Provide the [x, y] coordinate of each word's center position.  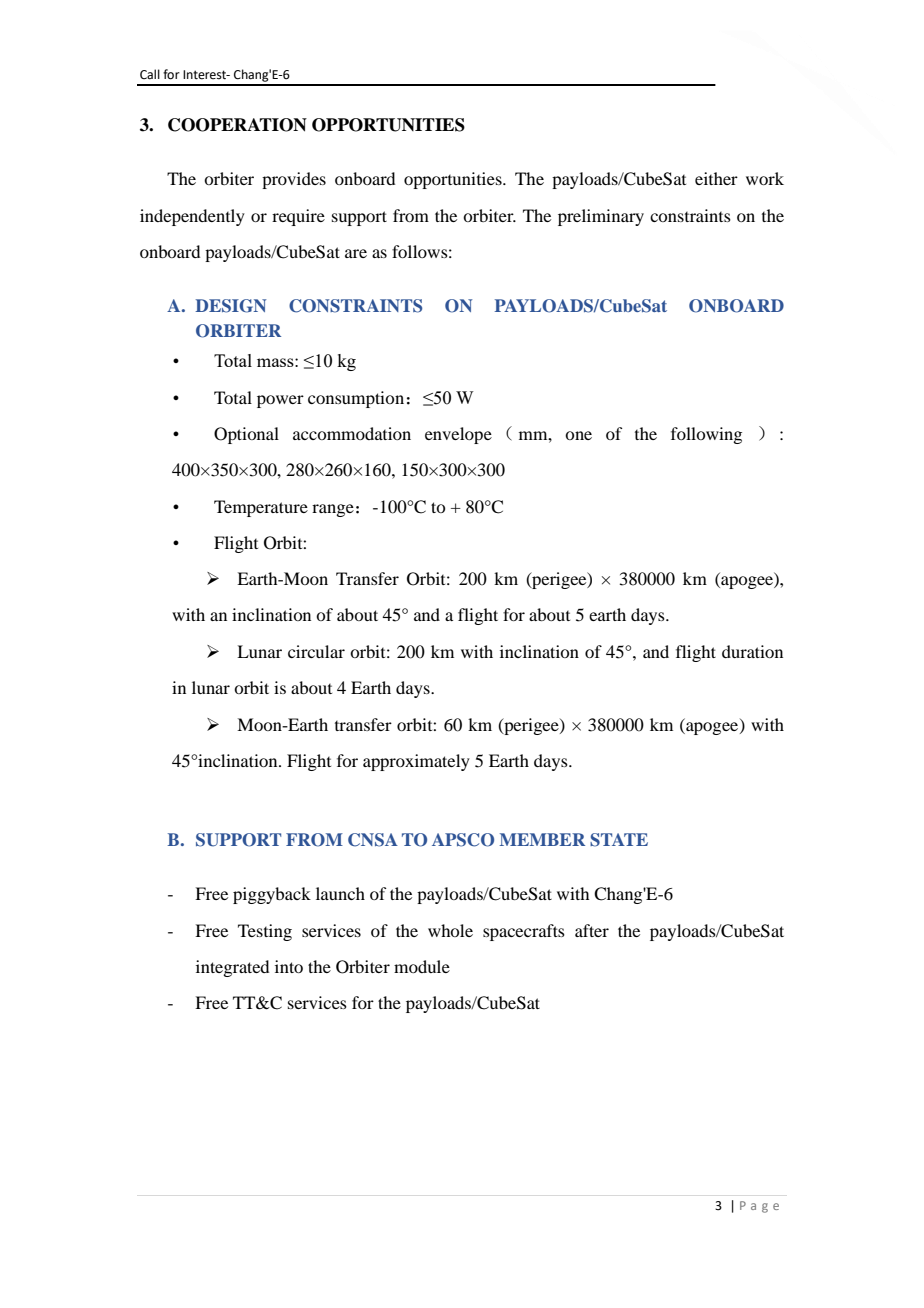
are [356, 253]
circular [316, 651]
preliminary [601, 217]
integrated [232, 968]
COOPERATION [237, 125]
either [716, 178]
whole [450, 930]
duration [752, 651]
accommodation [352, 433]
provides [294, 180]
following [706, 435]
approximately [416, 762]
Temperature [261, 508]
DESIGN [230, 306]
